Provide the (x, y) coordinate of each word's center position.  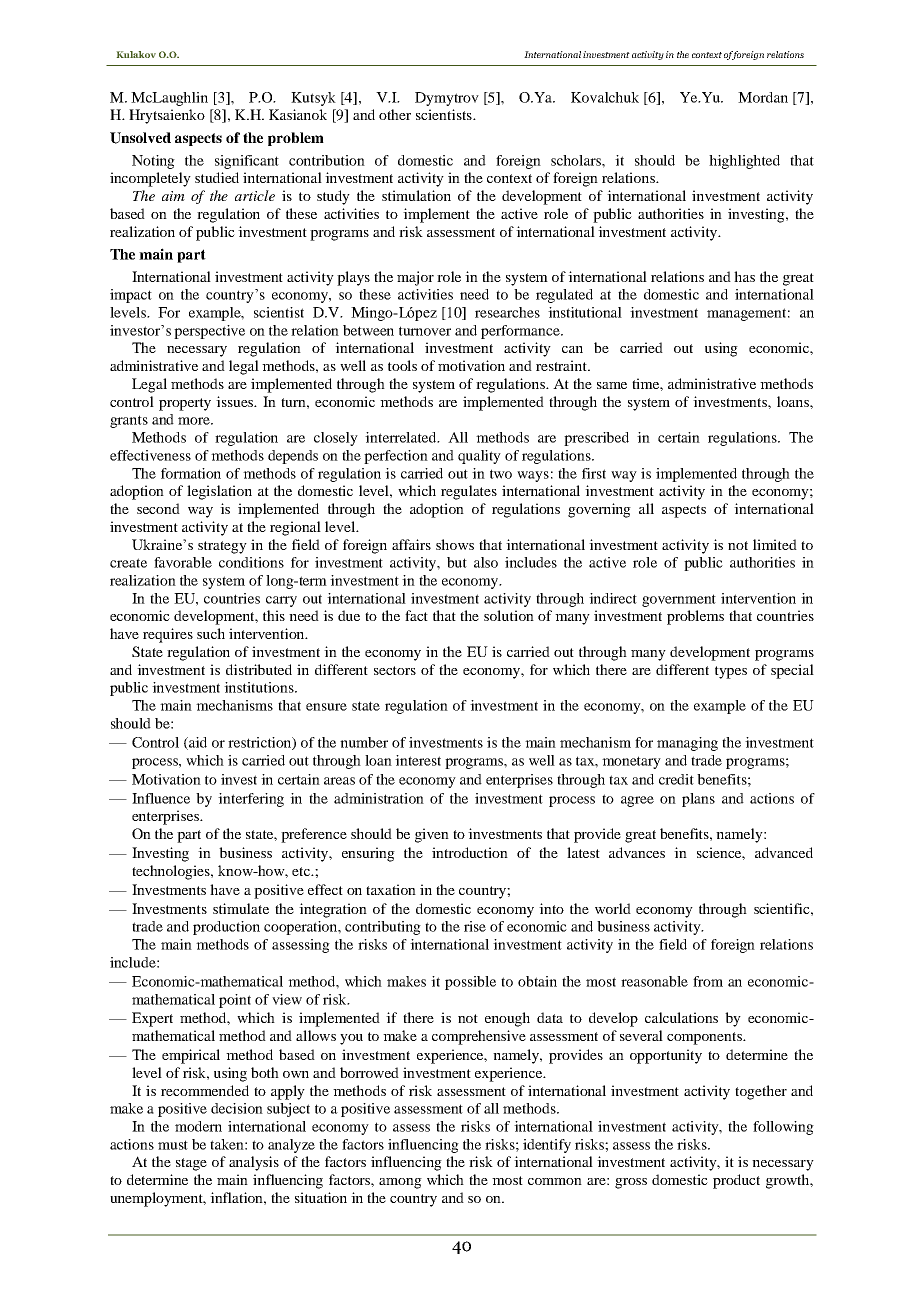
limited (775, 544)
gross (631, 1183)
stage (191, 1164)
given (432, 835)
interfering (251, 800)
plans (698, 800)
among (400, 1183)
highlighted (744, 162)
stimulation (416, 195)
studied (217, 177)
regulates (469, 492)
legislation (219, 492)
